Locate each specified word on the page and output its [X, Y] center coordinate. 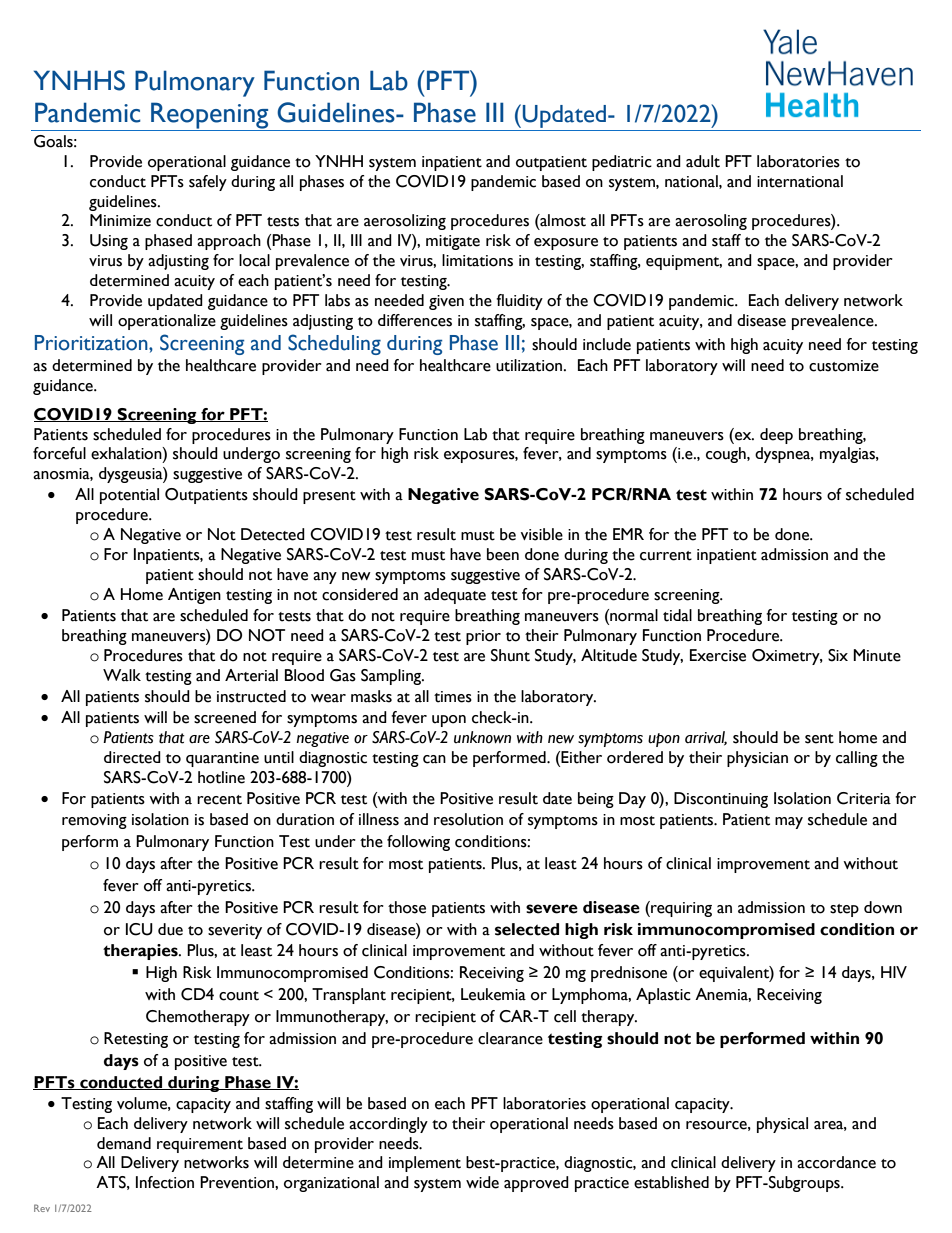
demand [124, 1143]
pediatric [622, 163]
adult [703, 161]
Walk [122, 675]
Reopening [210, 116]
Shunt [510, 655]
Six [838, 655]
